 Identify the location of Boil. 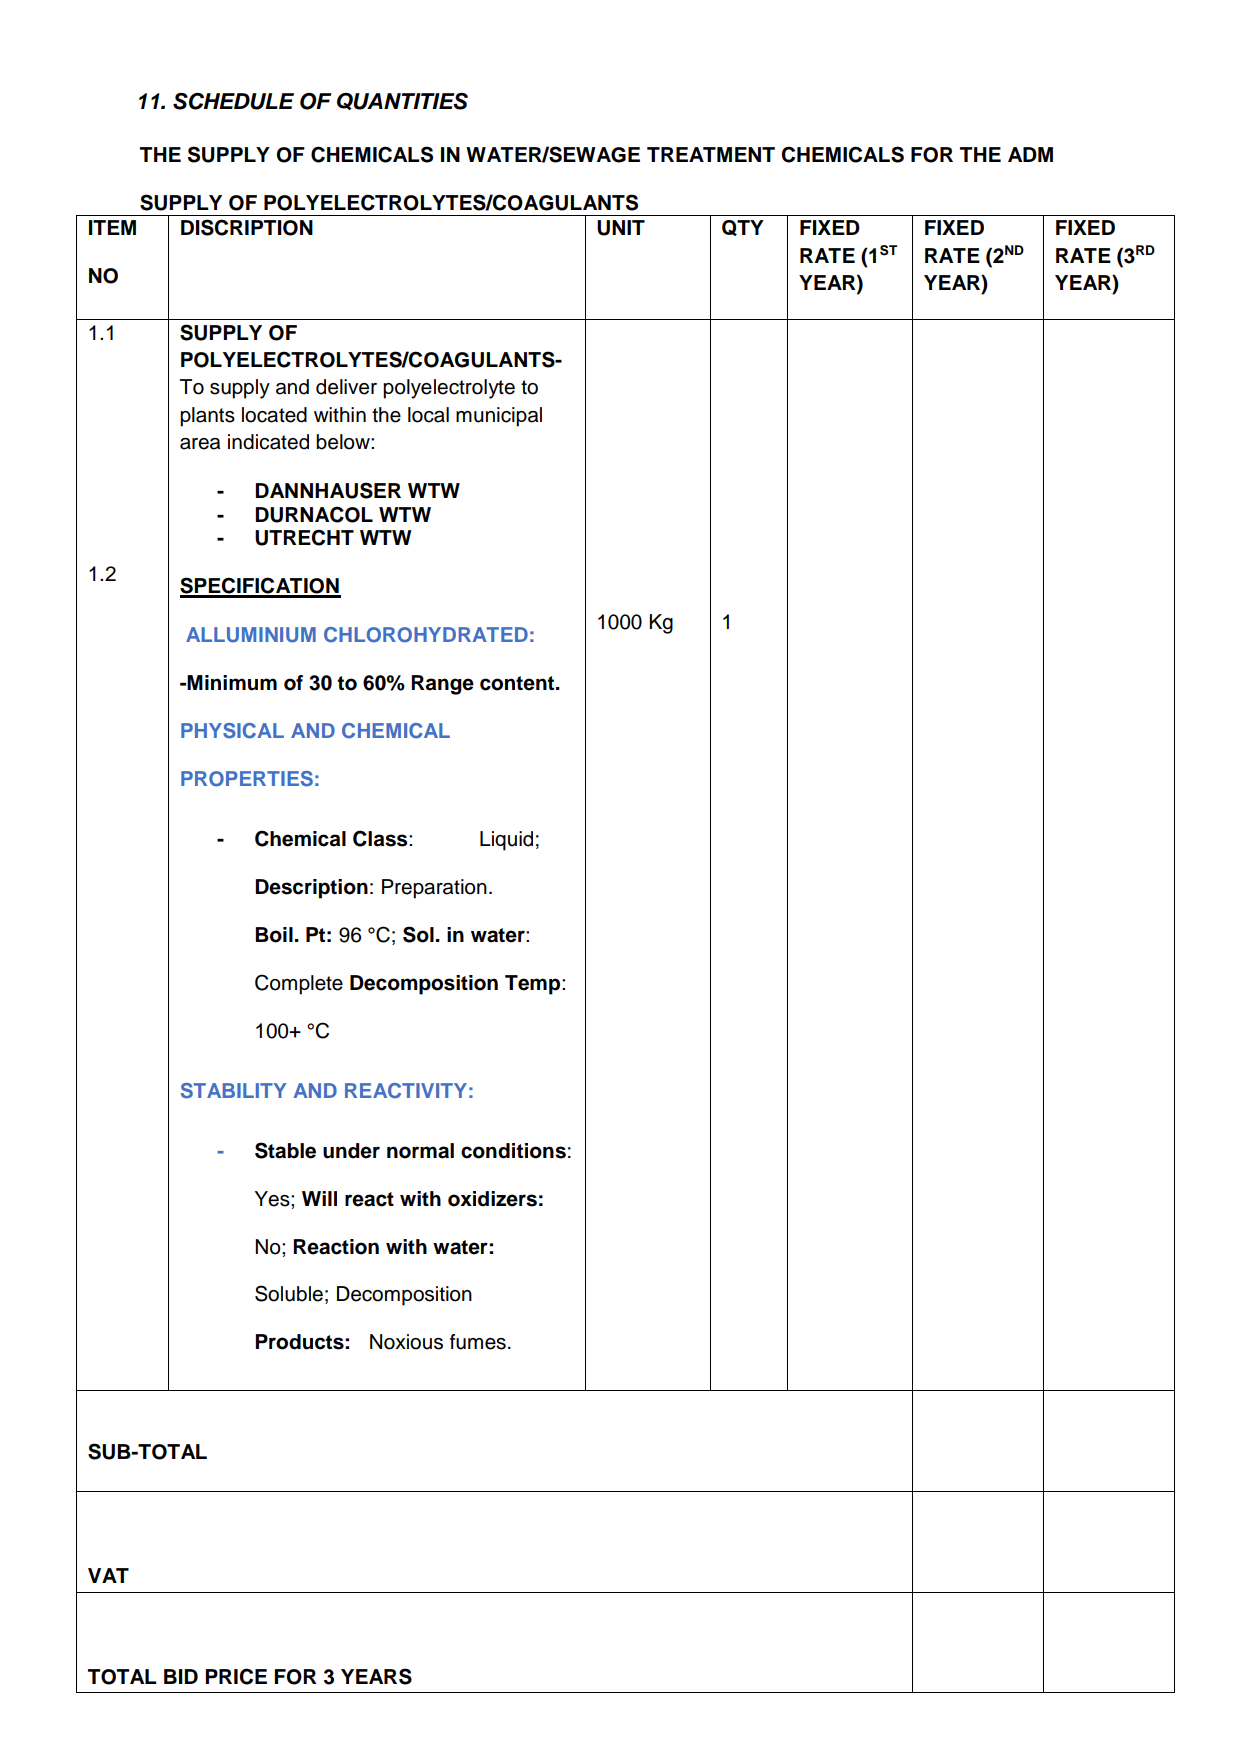
(274, 935).
